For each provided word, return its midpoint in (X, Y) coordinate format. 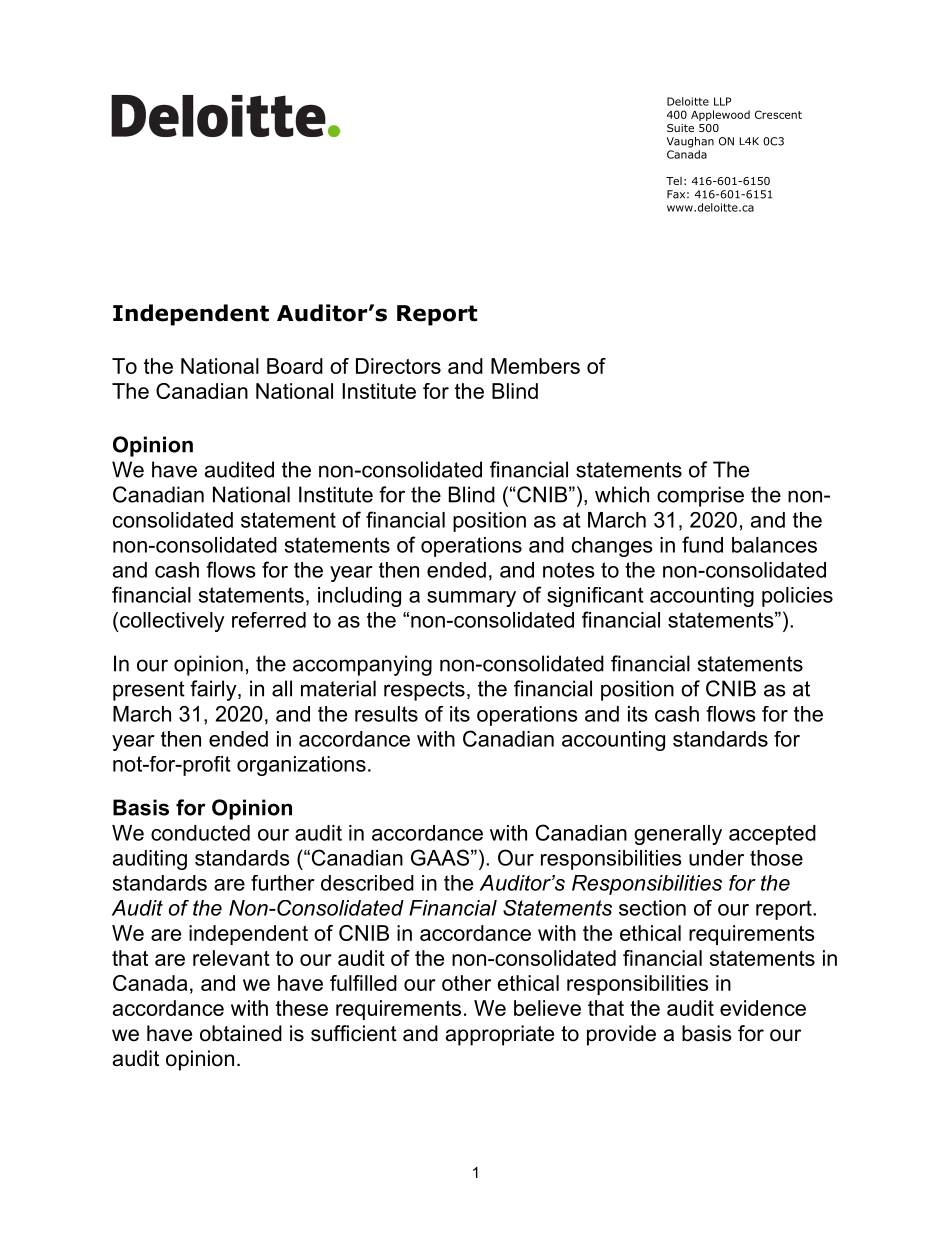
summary (471, 599)
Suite (680, 128)
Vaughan (690, 142)
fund (702, 544)
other (466, 983)
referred (269, 620)
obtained (241, 1033)
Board (295, 366)
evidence (763, 1008)
